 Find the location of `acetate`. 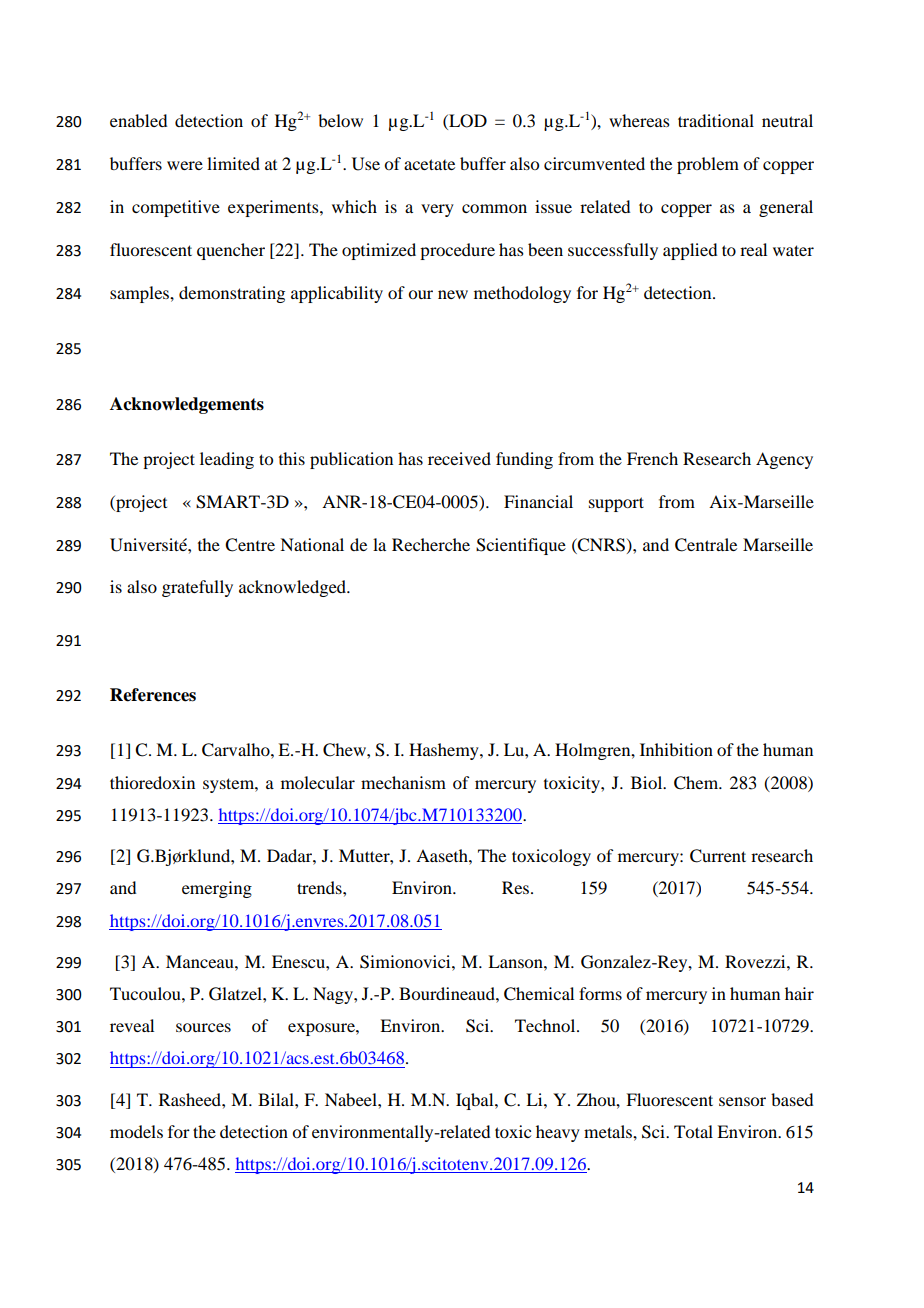

acetate is located at coordinates (429, 164).
